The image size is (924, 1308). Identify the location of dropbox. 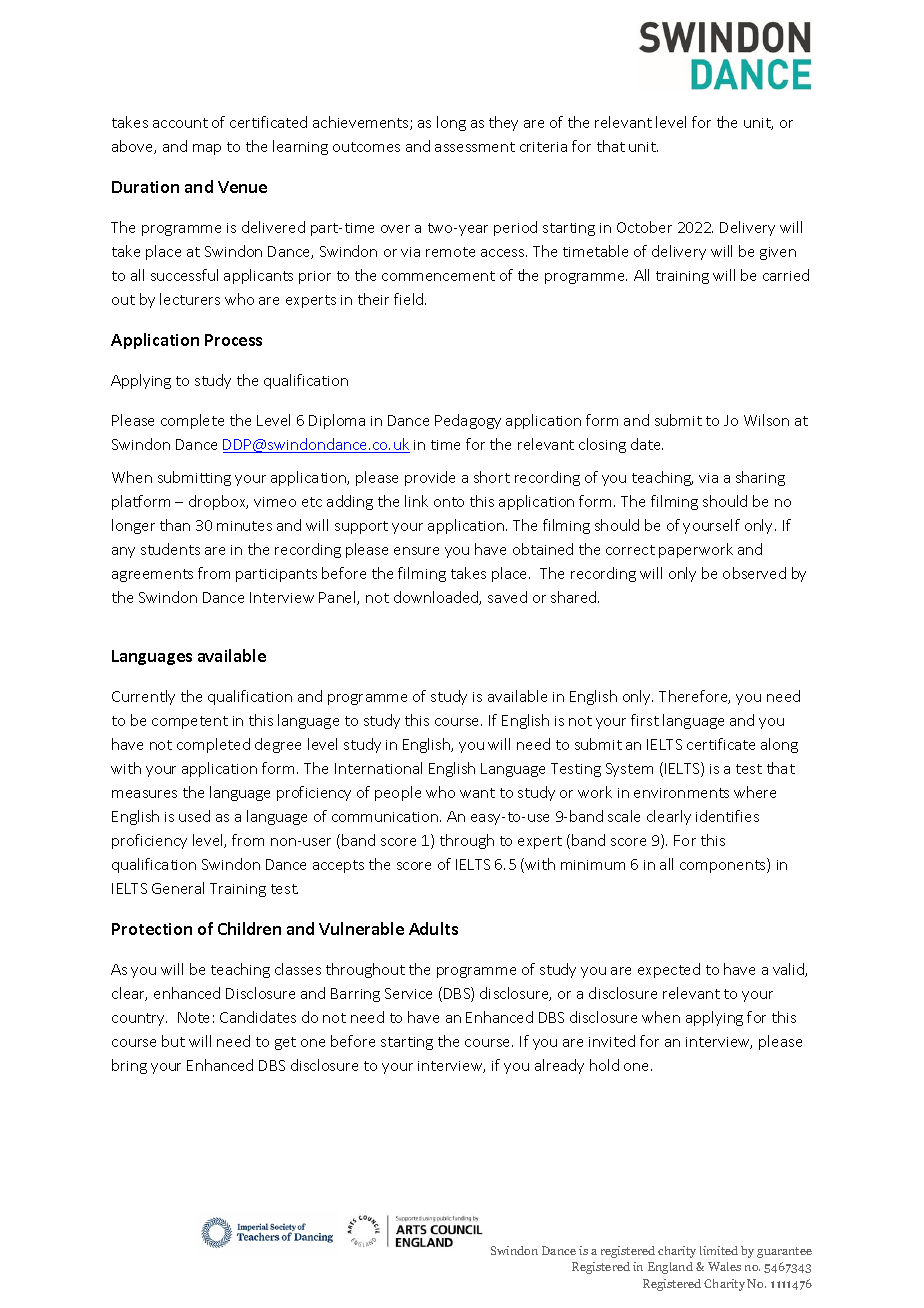
(218, 502).
